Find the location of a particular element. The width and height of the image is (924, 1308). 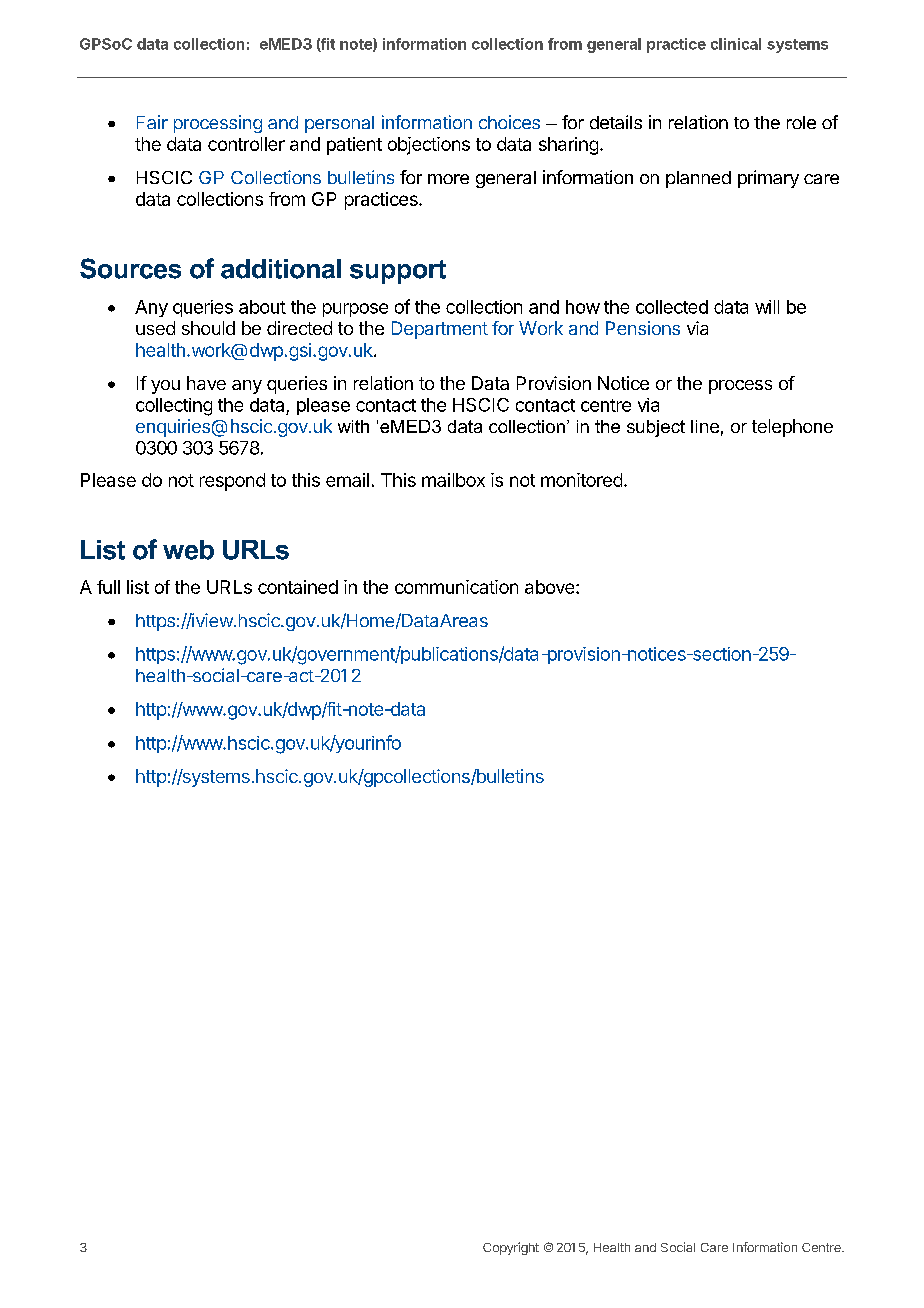

clinical is located at coordinates (736, 44).
